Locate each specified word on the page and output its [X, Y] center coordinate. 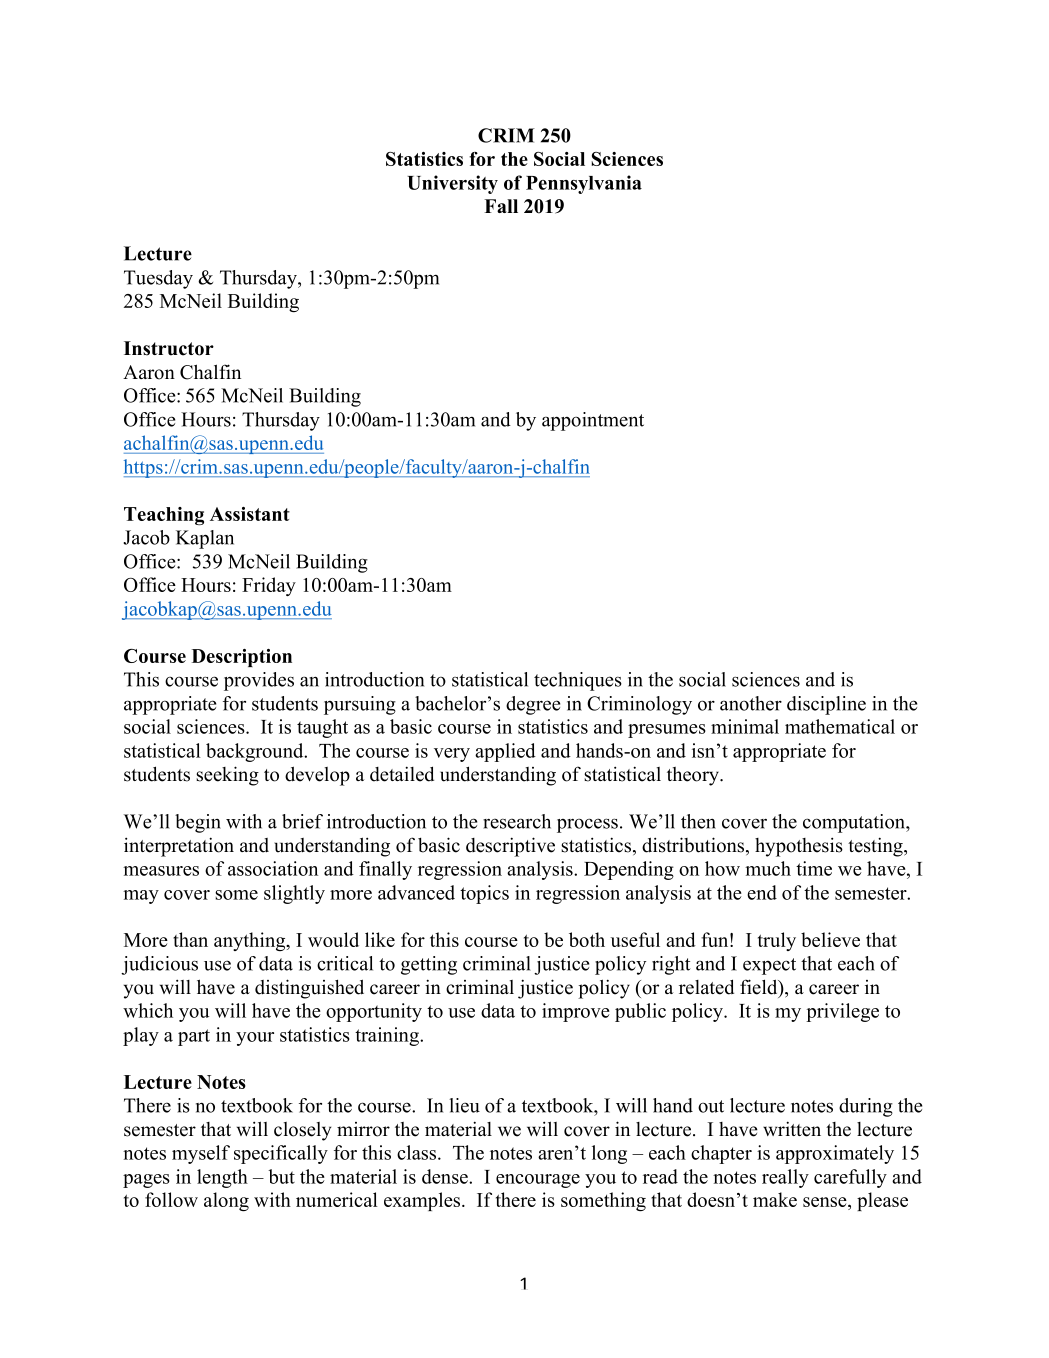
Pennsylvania [584, 184]
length [222, 1178]
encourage [538, 1181]
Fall [501, 206]
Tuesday [158, 279]
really [785, 1178]
